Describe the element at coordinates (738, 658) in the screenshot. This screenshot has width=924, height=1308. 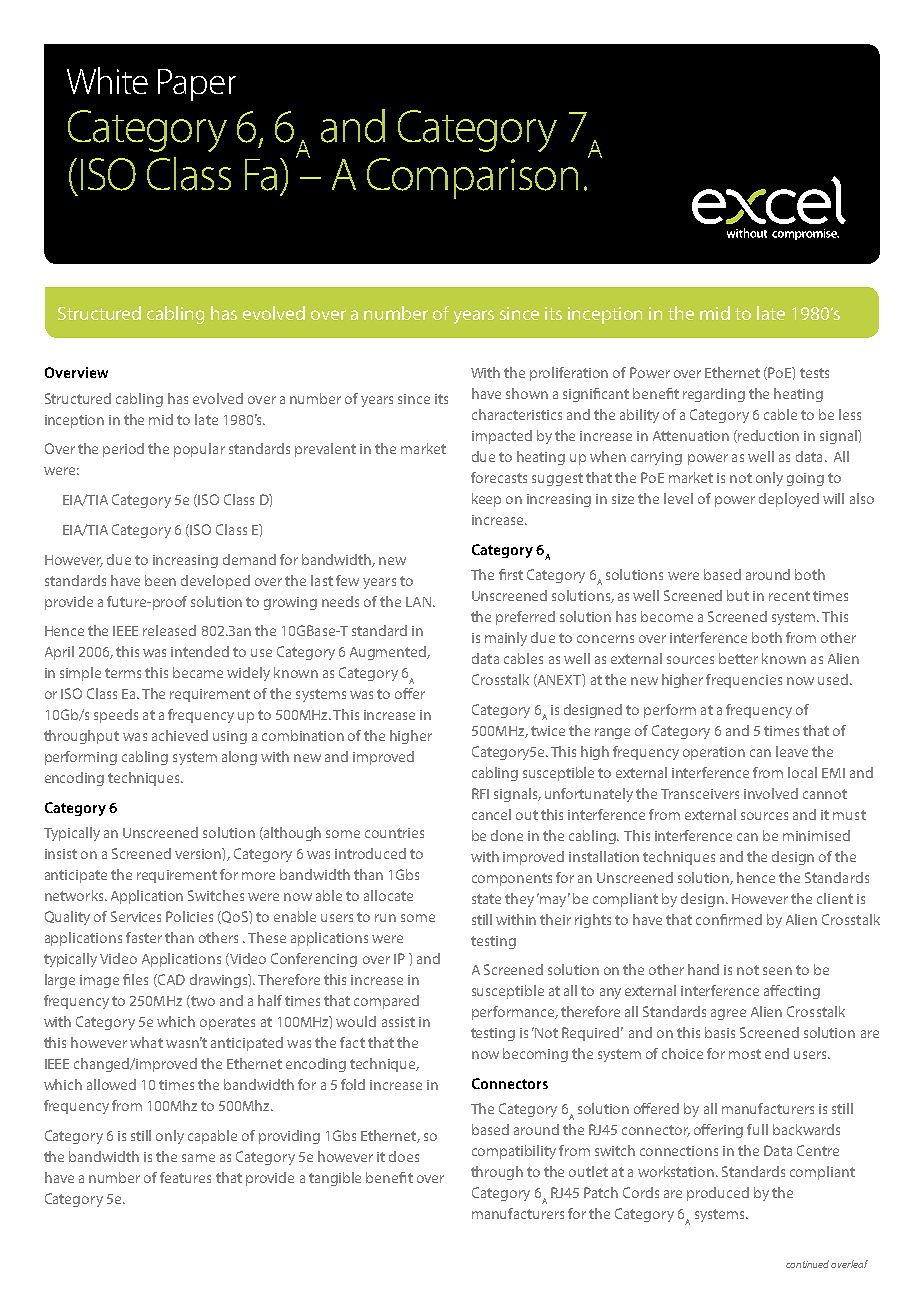
I see `better` at that location.
